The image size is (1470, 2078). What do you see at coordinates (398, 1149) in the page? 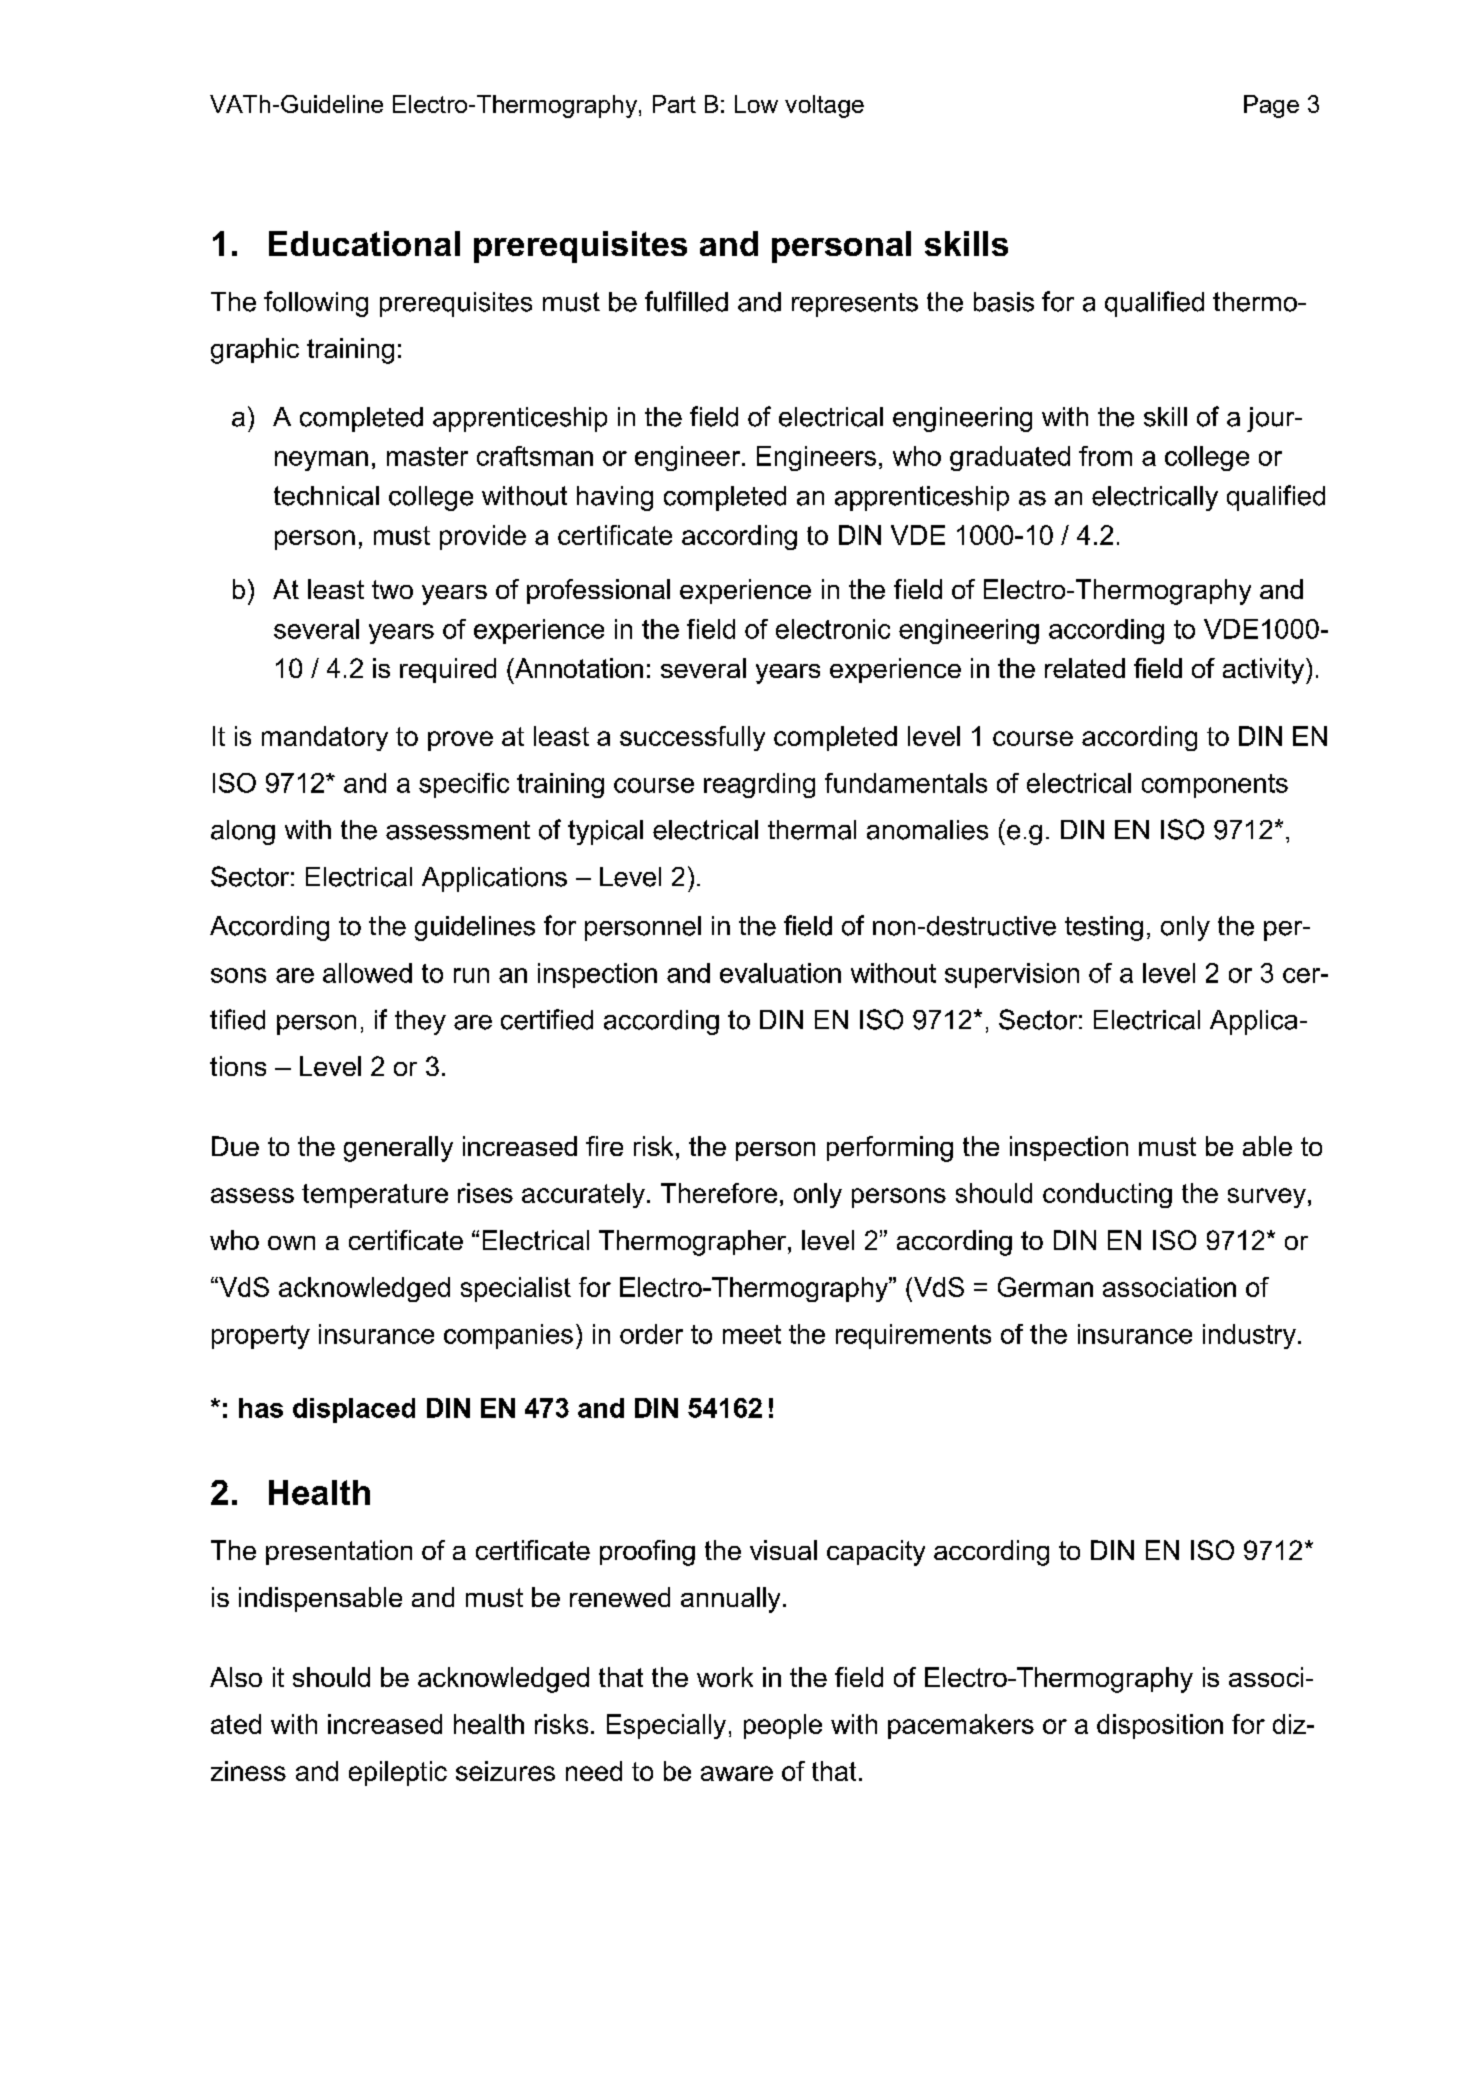
I see `generally` at bounding box center [398, 1149].
